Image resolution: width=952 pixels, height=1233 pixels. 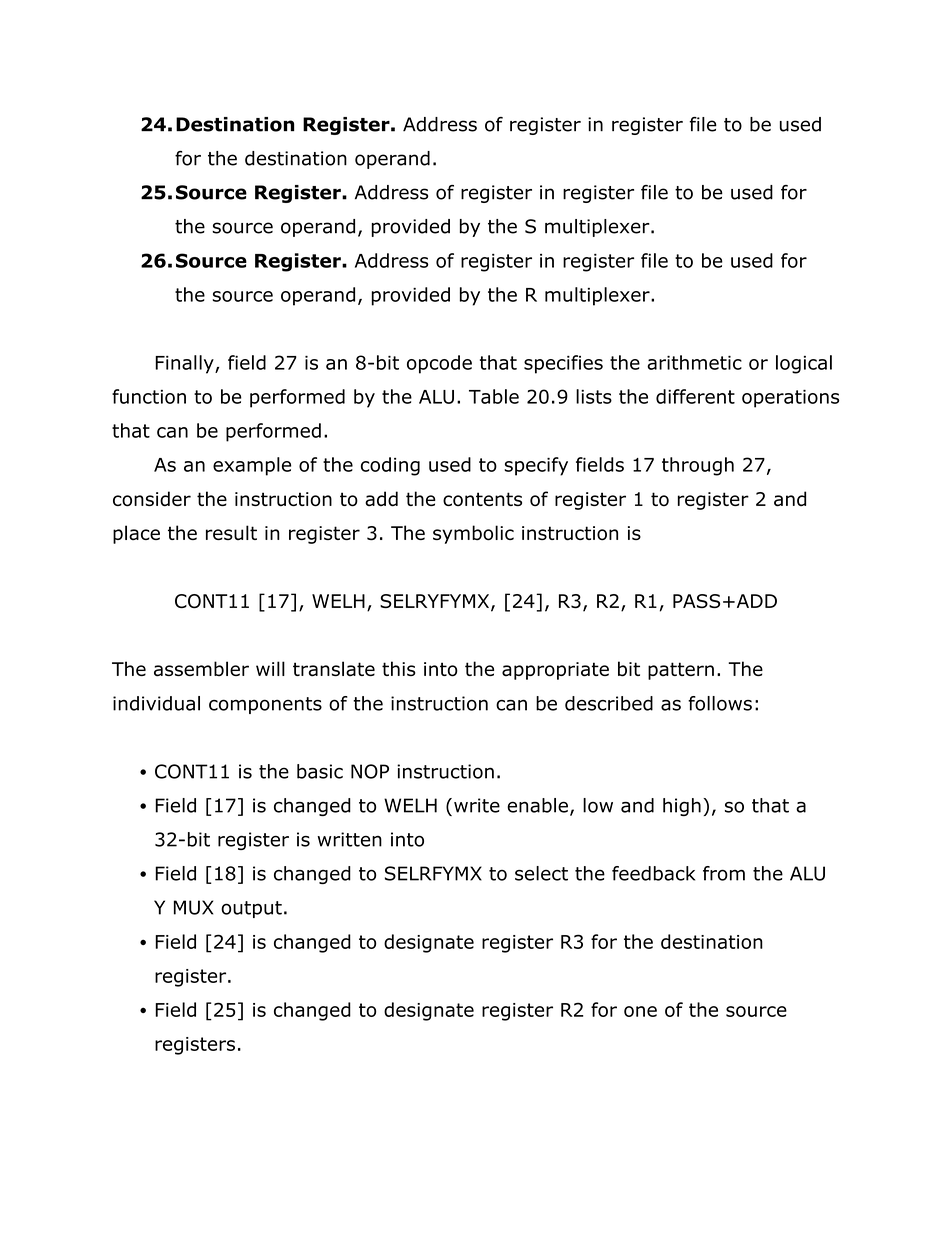 I want to click on symbolic, so click(x=473, y=534).
